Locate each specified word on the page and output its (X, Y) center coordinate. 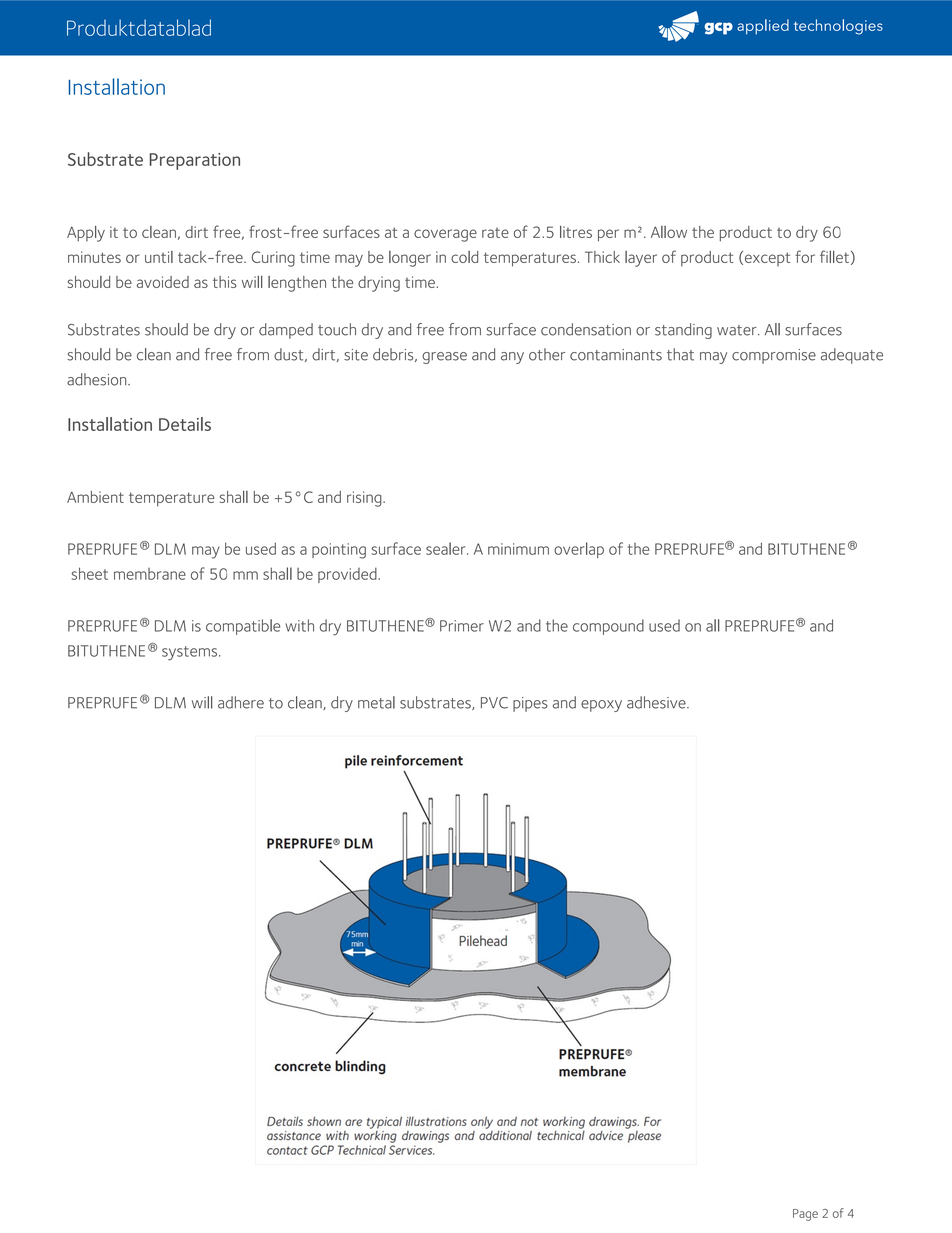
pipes (530, 704)
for (805, 256)
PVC (494, 703)
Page (805, 1215)
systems (191, 653)
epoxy (601, 706)
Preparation (195, 161)
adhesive (657, 702)
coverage (445, 235)
